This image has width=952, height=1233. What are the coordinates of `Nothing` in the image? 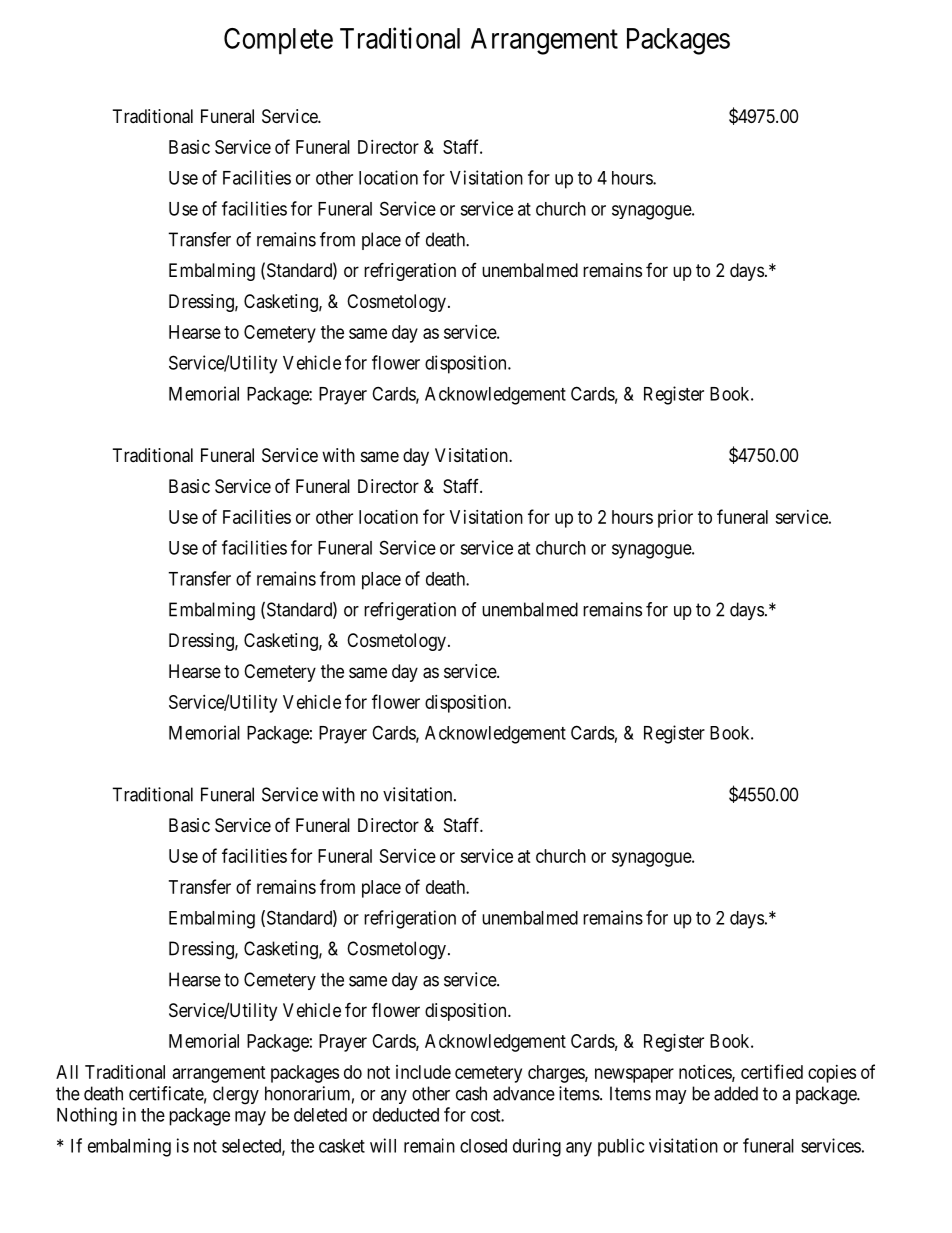 It's located at (87, 1116).
